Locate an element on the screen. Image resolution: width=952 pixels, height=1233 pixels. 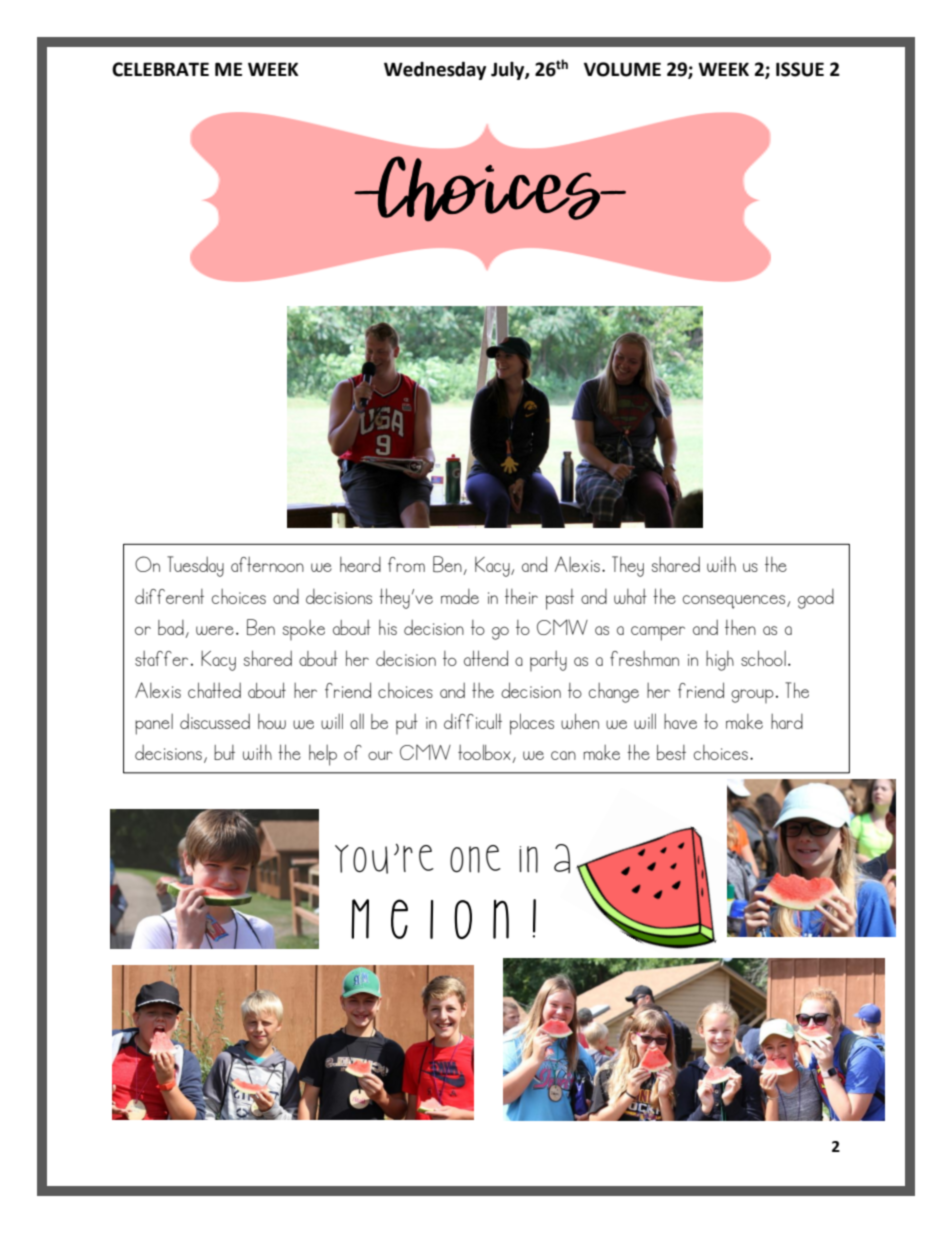
afternoon is located at coordinates (267, 564).
